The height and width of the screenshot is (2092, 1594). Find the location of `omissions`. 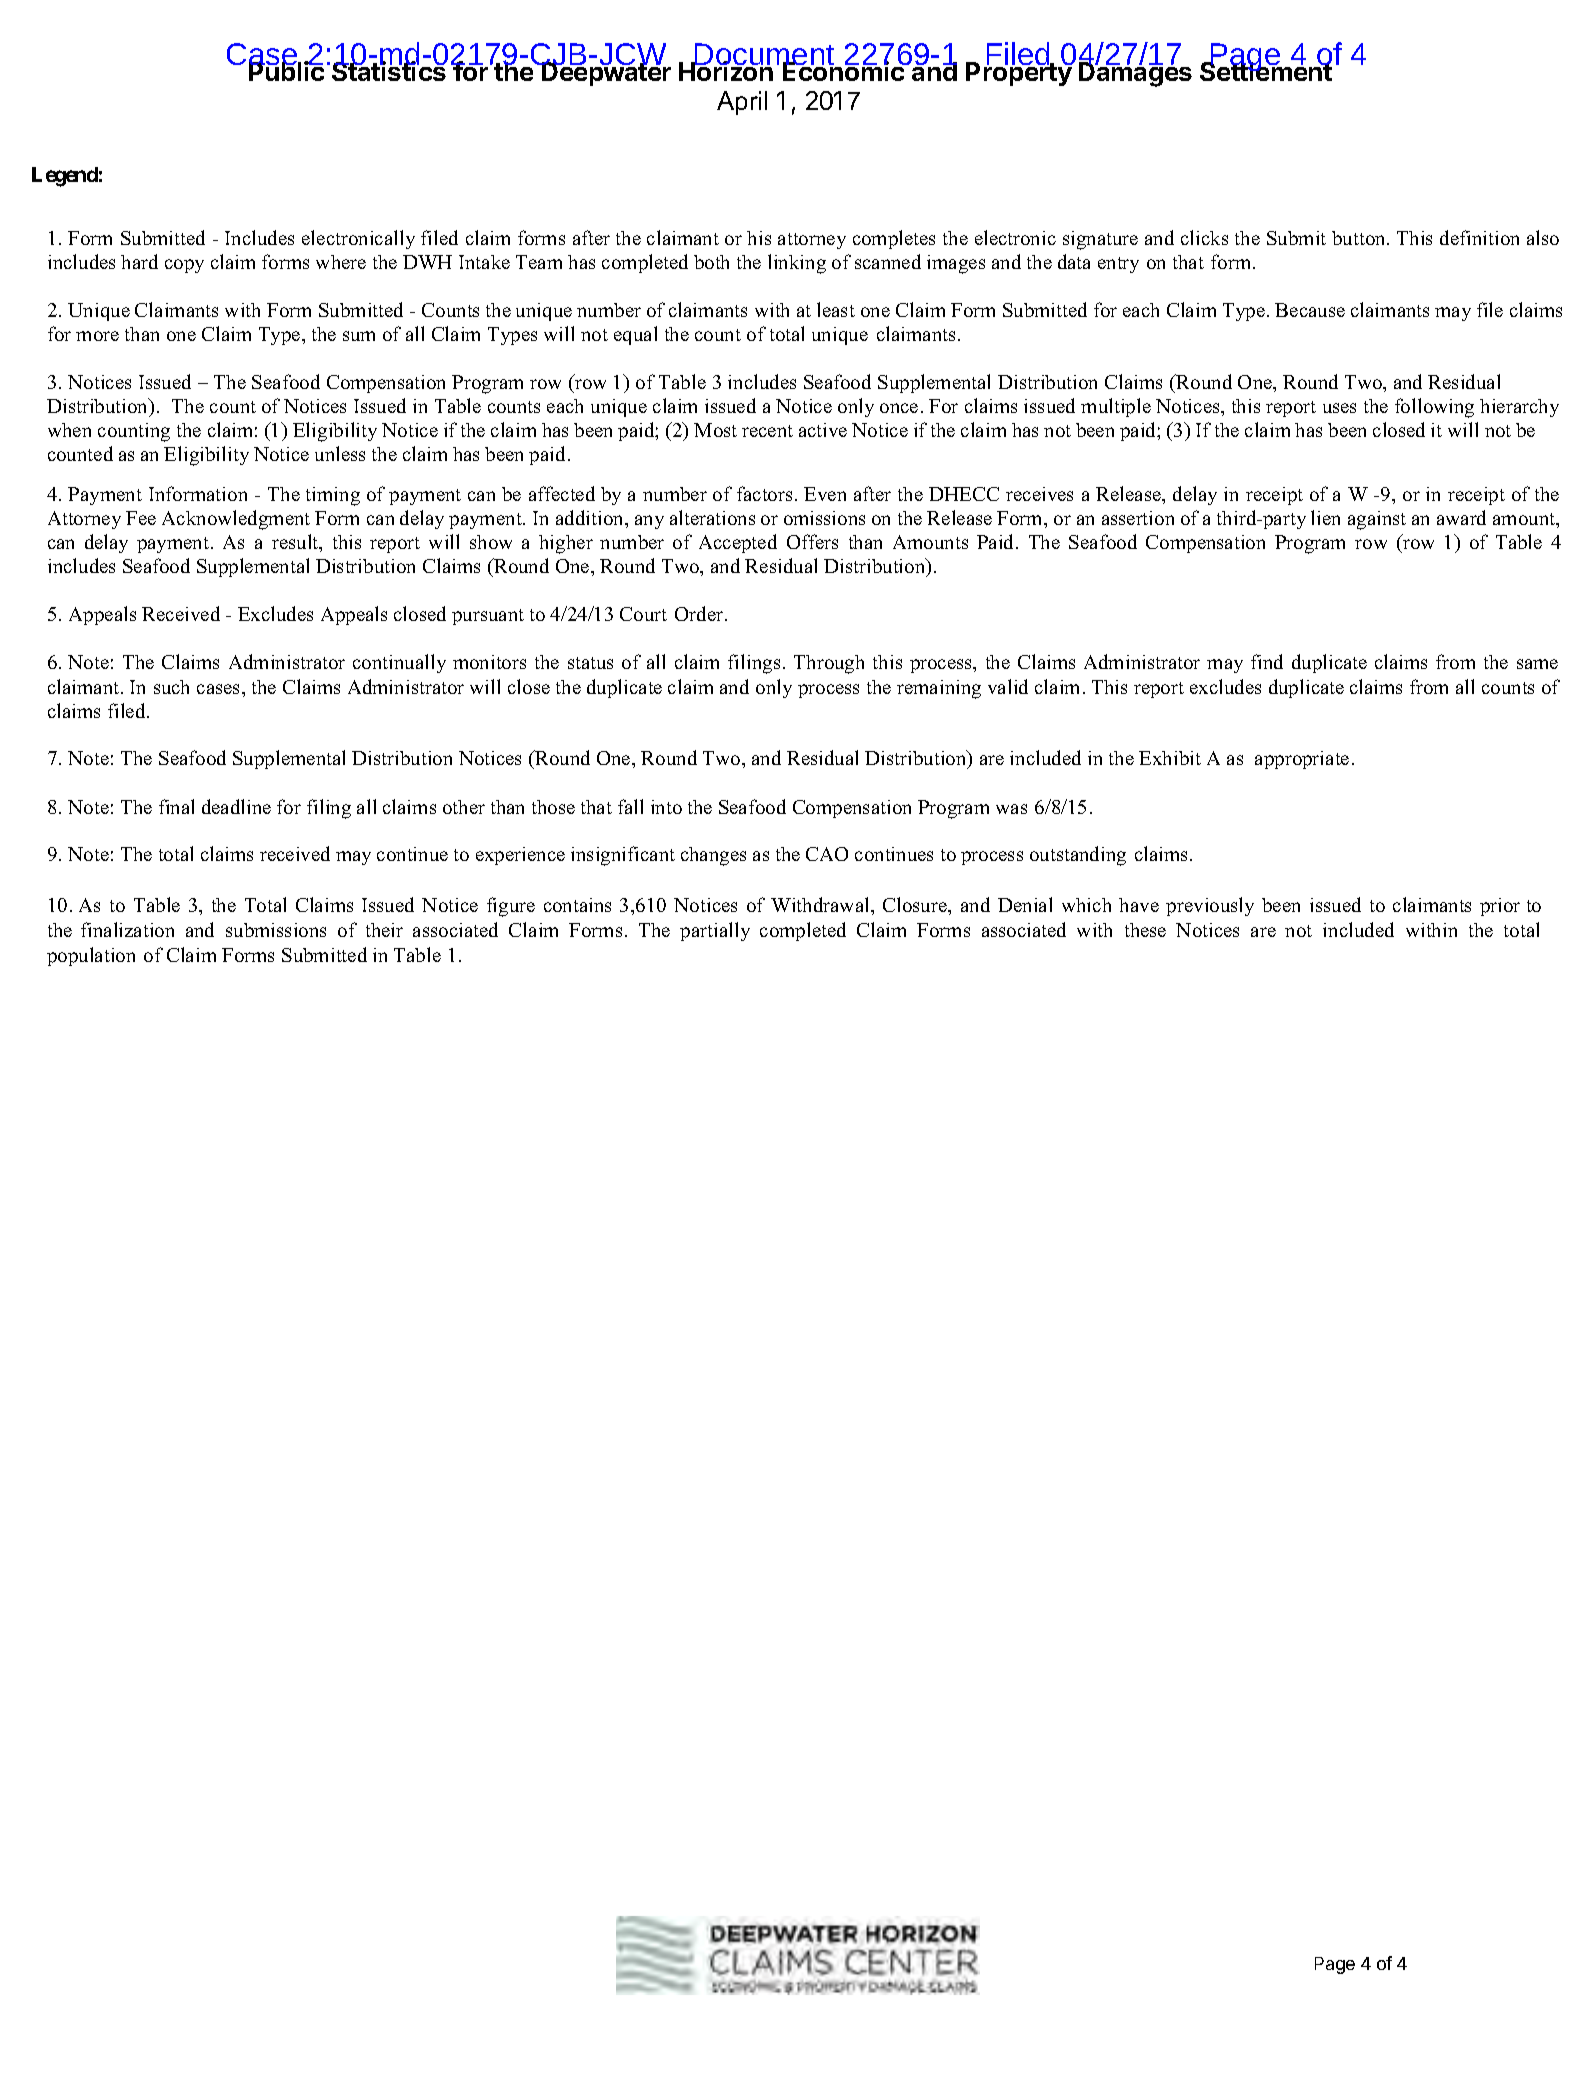

omissions is located at coordinates (824, 518).
